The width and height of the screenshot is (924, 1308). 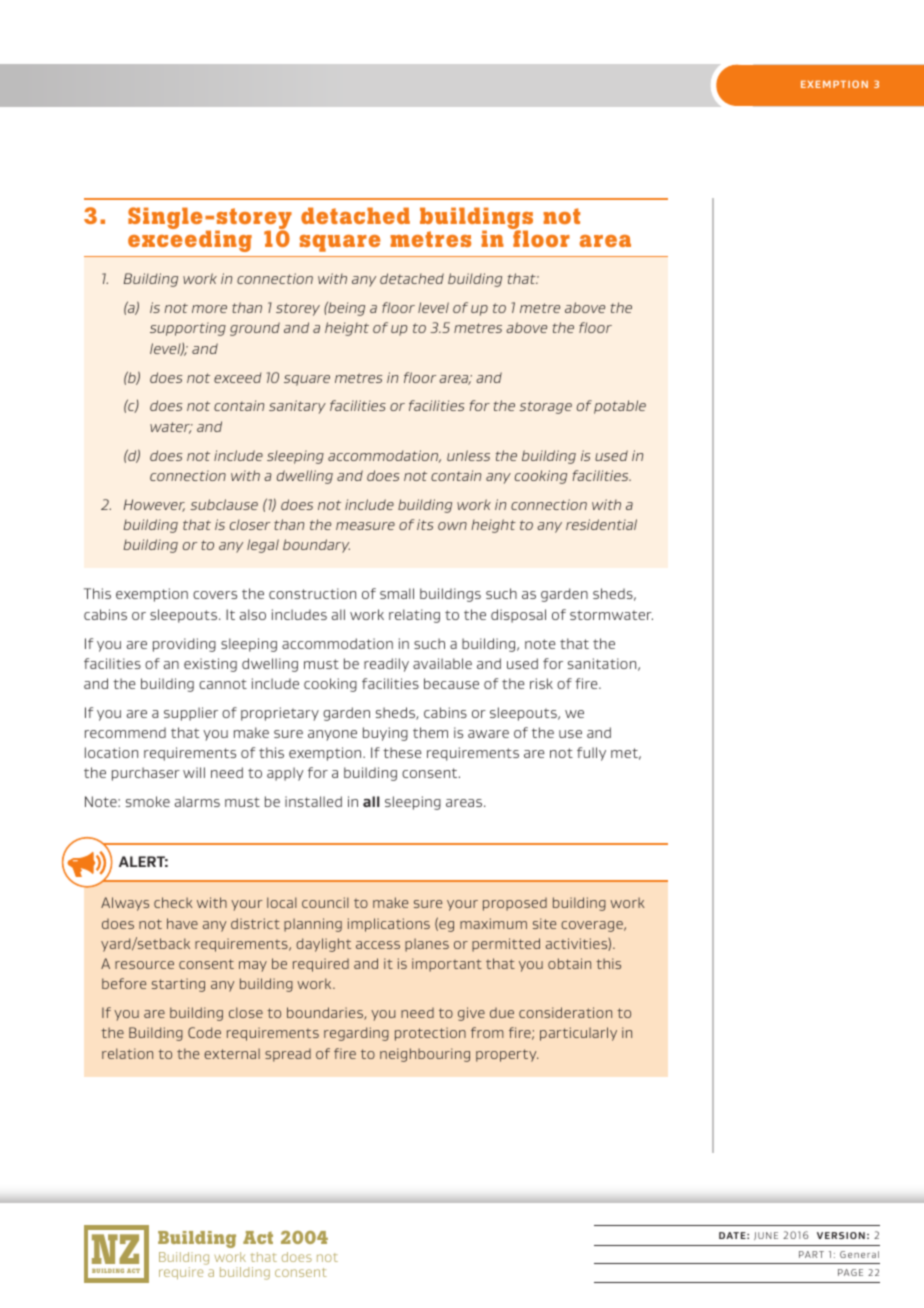 What do you see at coordinates (356, 1034) in the screenshot?
I see `regarding` at bounding box center [356, 1034].
